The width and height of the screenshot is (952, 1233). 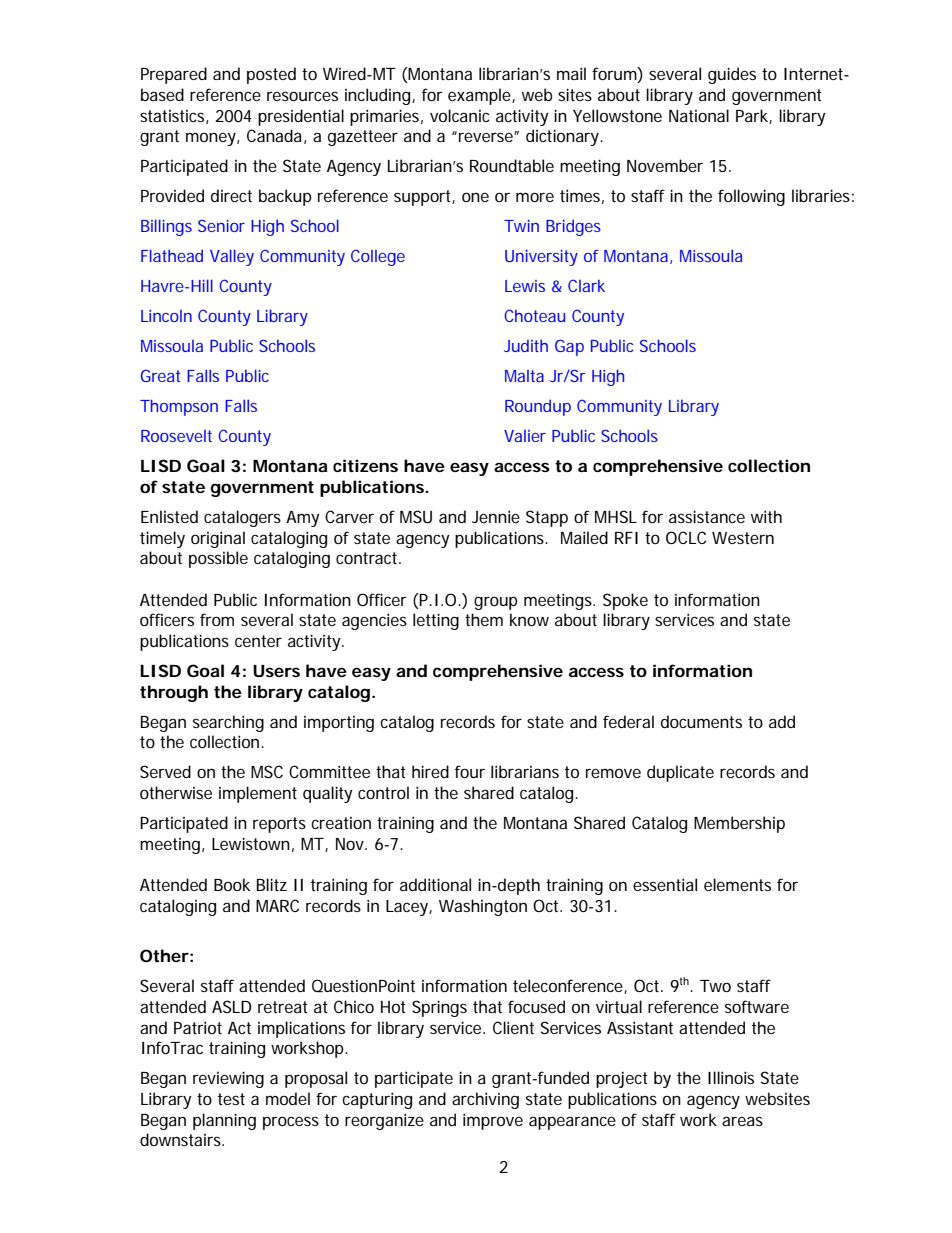 I want to click on volcanic, so click(x=460, y=115).
